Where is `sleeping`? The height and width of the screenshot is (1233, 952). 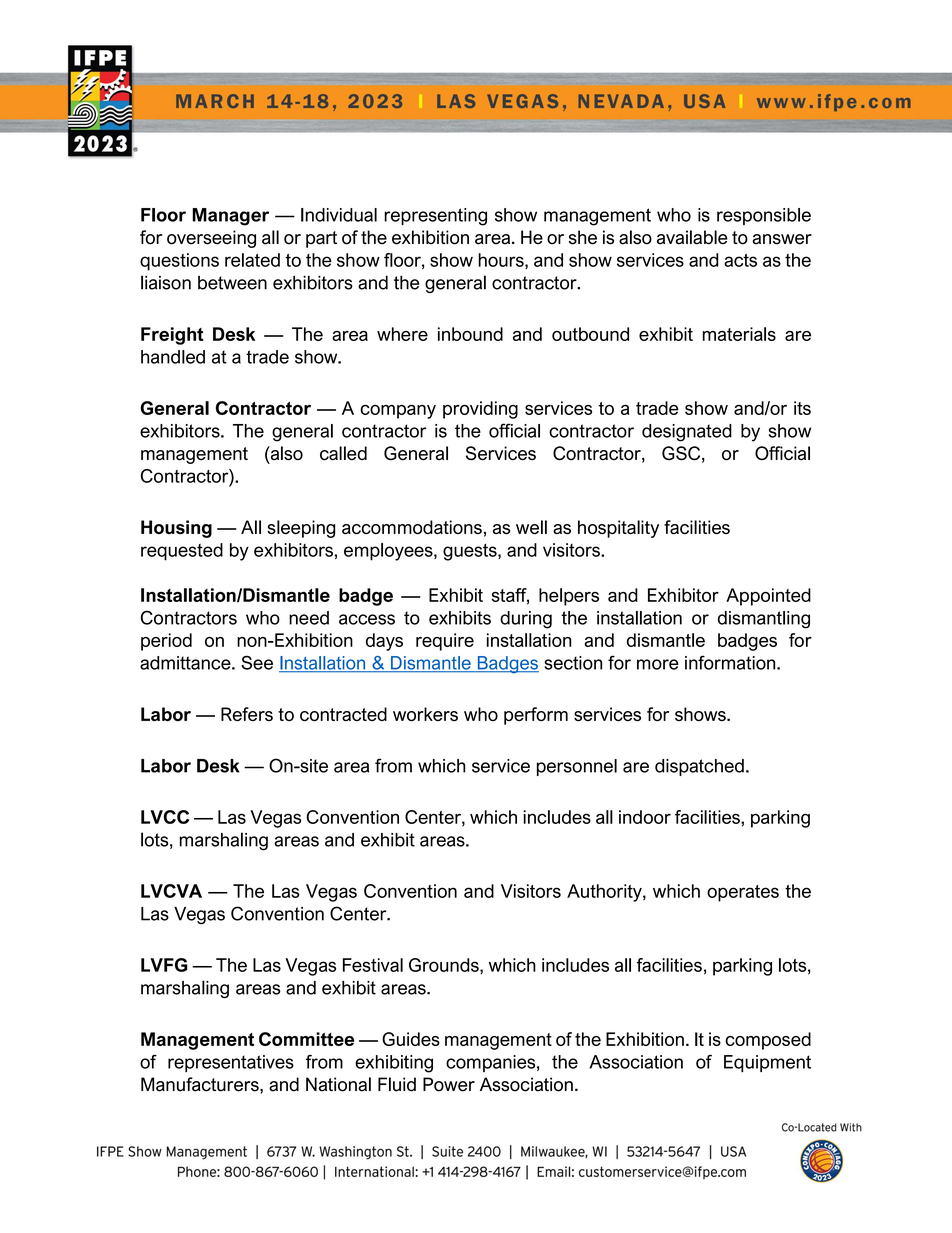
sleeping is located at coordinates (301, 529).
